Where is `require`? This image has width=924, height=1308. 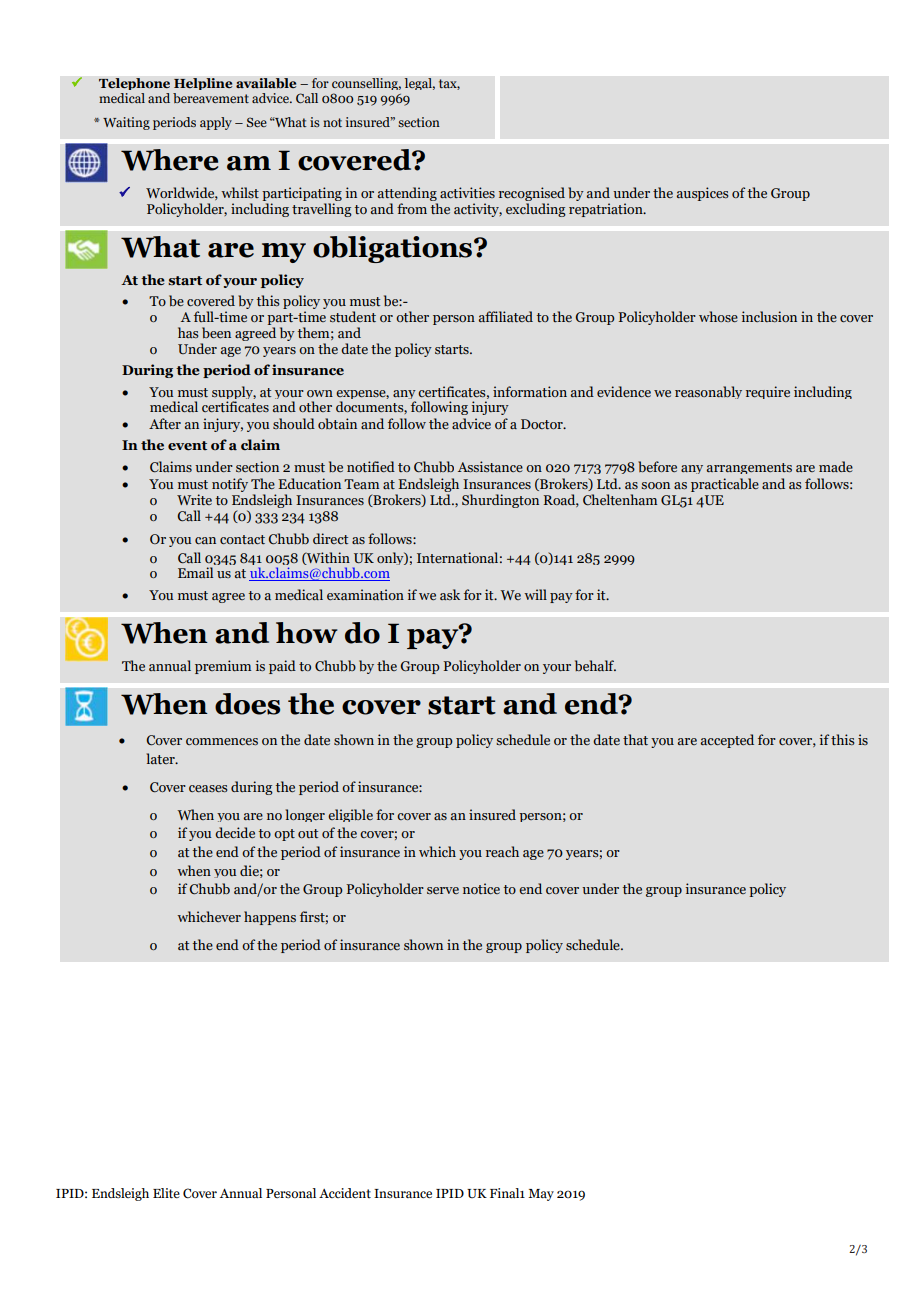 require is located at coordinates (768, 392).
